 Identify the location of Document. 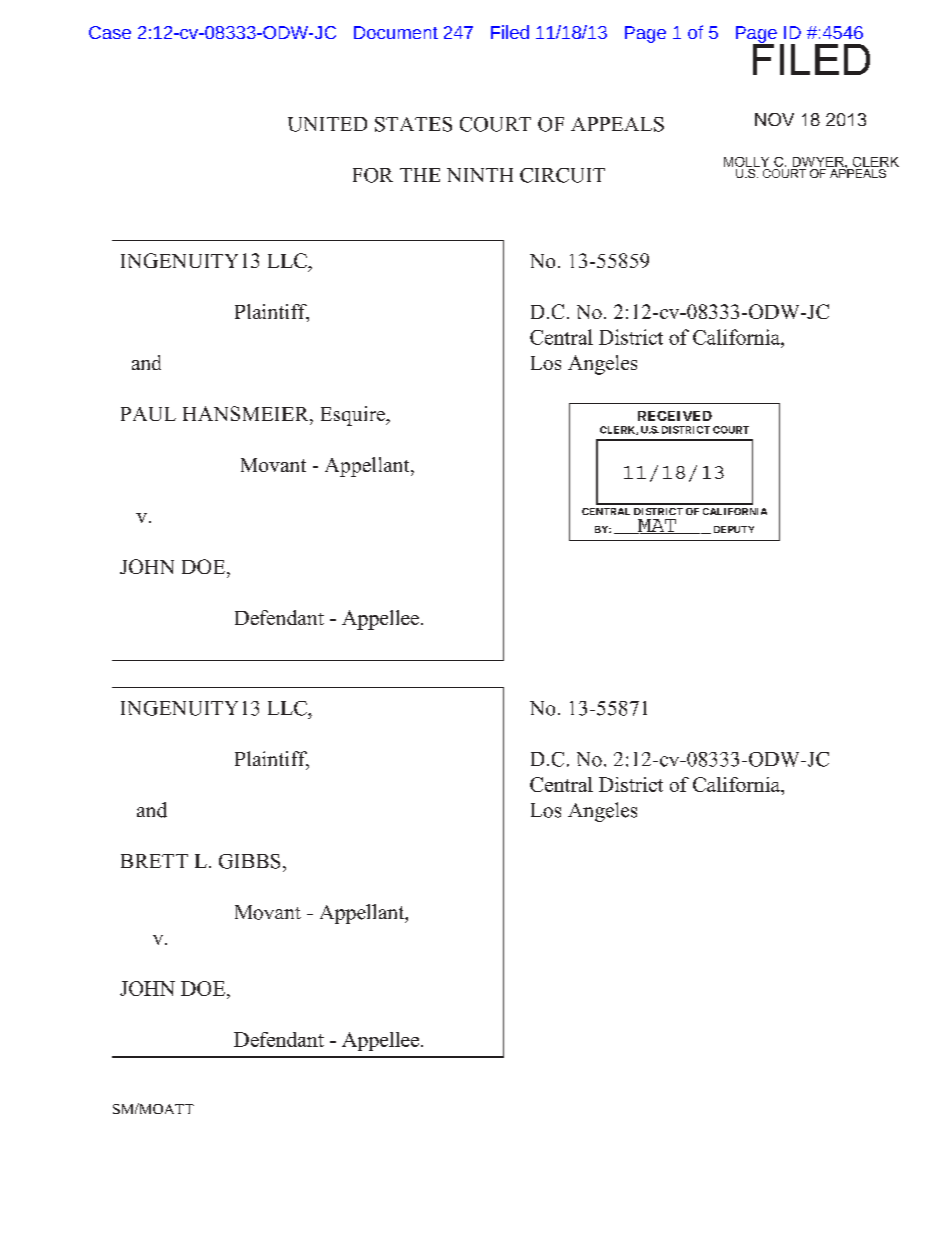
(396, 32).
